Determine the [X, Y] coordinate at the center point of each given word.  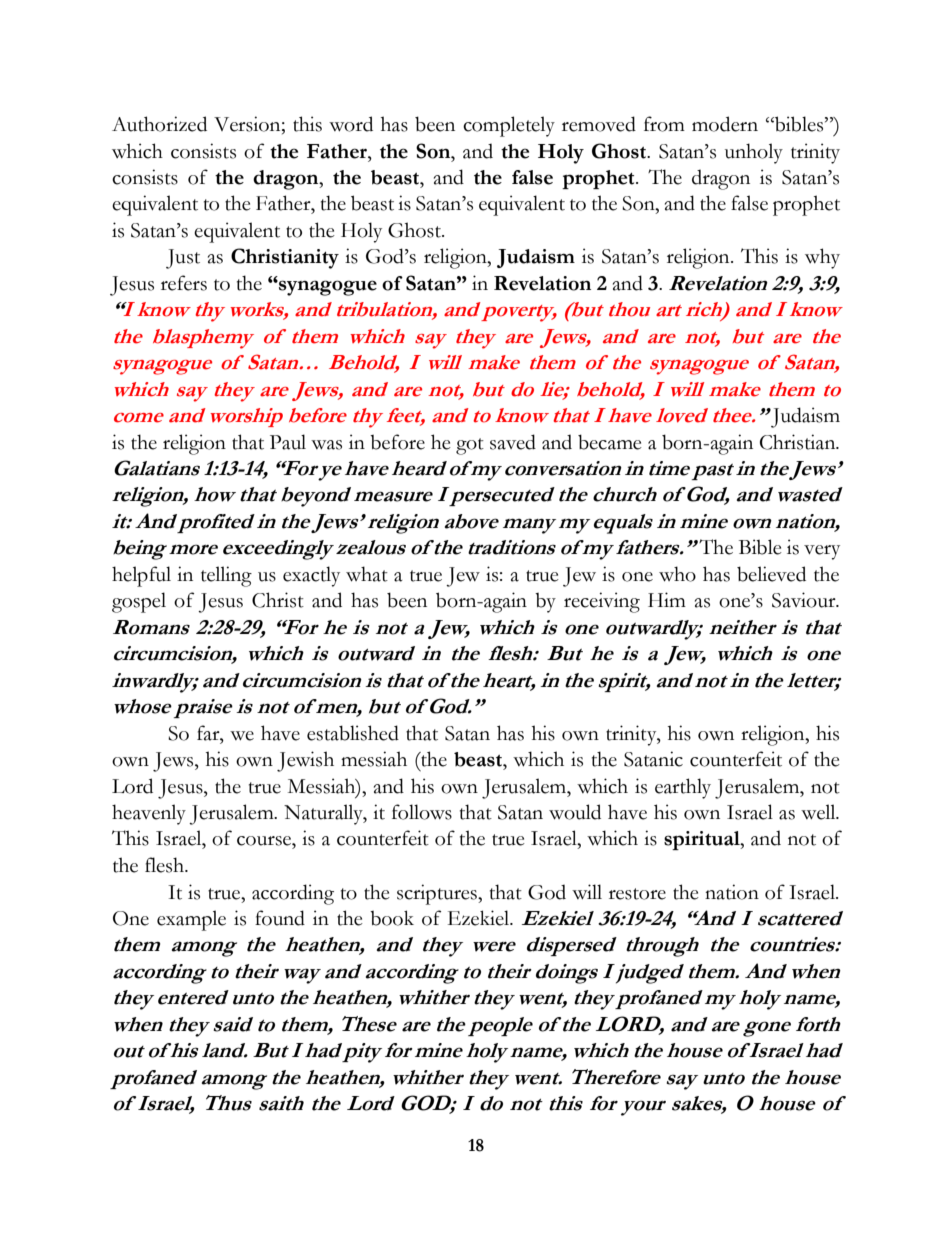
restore [637, 894]
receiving [602, 602]
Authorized [159, 124]
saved [513, 442]
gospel [139, 602]
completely [509, 126]
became [610, 442]
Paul [288, 442]
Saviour [805, 600]
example [191, 920]
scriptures [438, 894]
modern [725, 124]
